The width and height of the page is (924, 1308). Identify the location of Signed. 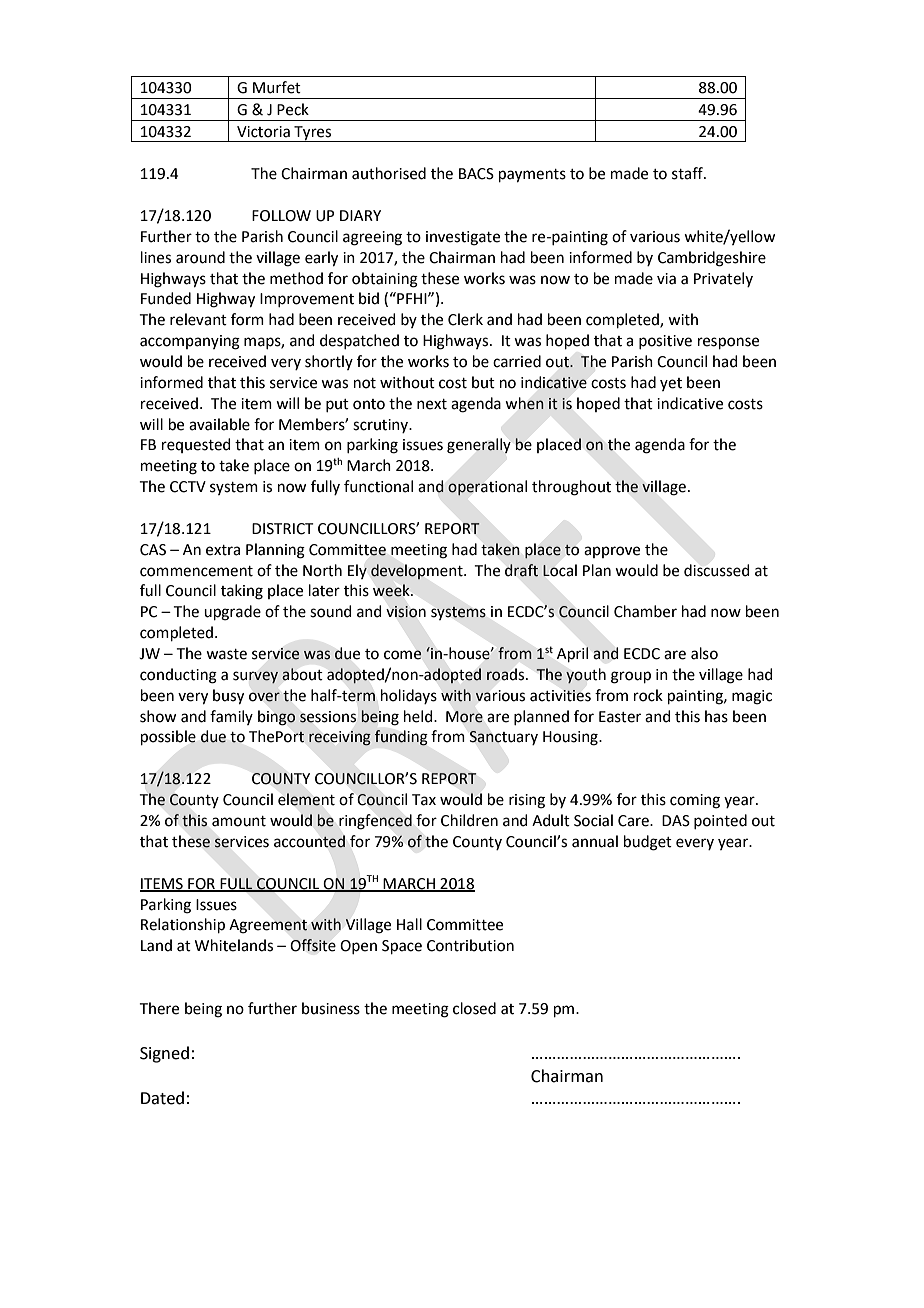
(164, 1054).
